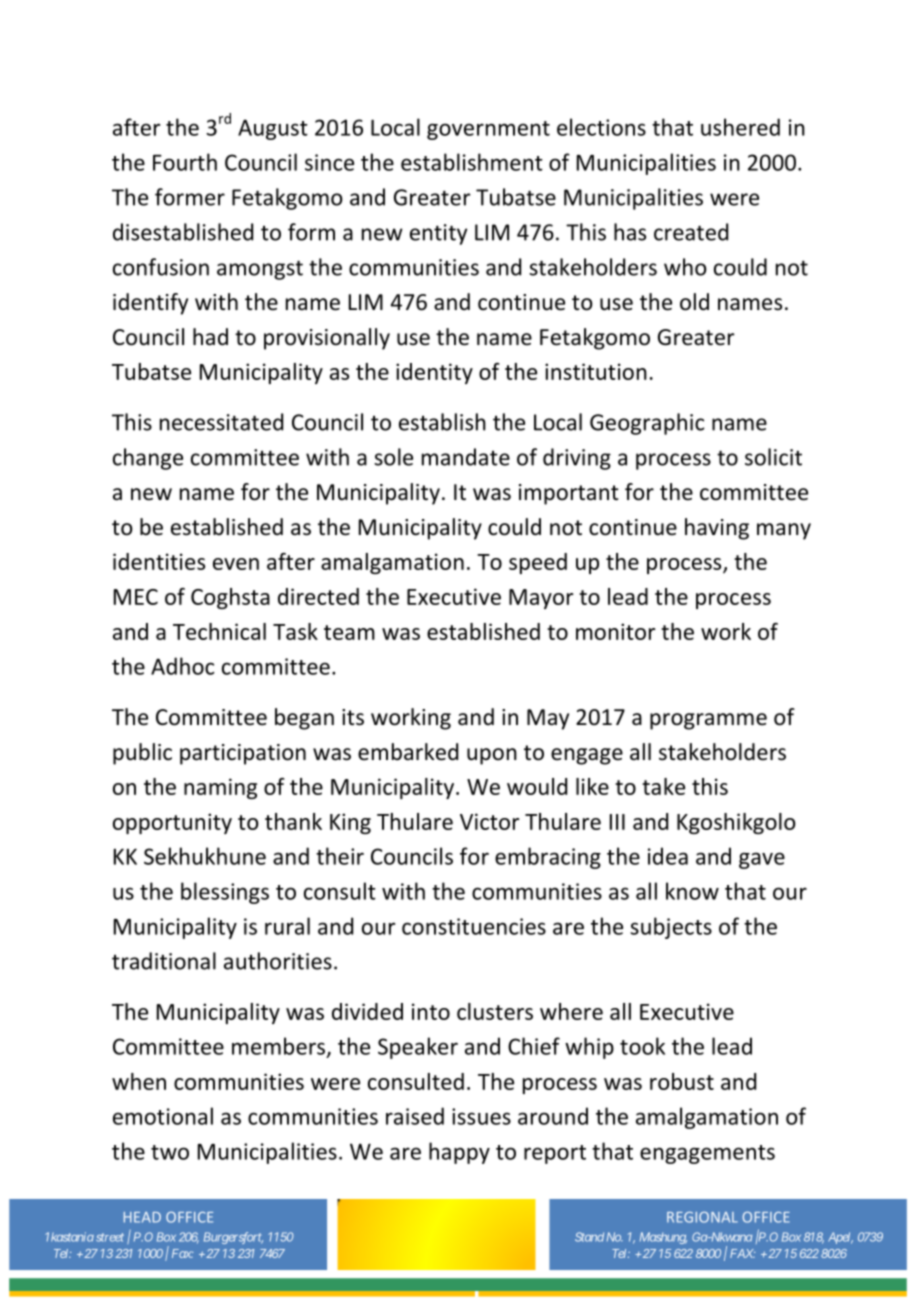 The height and width of the screenshot is (1308, 924). Describe the element at coordinates (182, 666) in the screenshot. I see `Adhoc` at that location.
